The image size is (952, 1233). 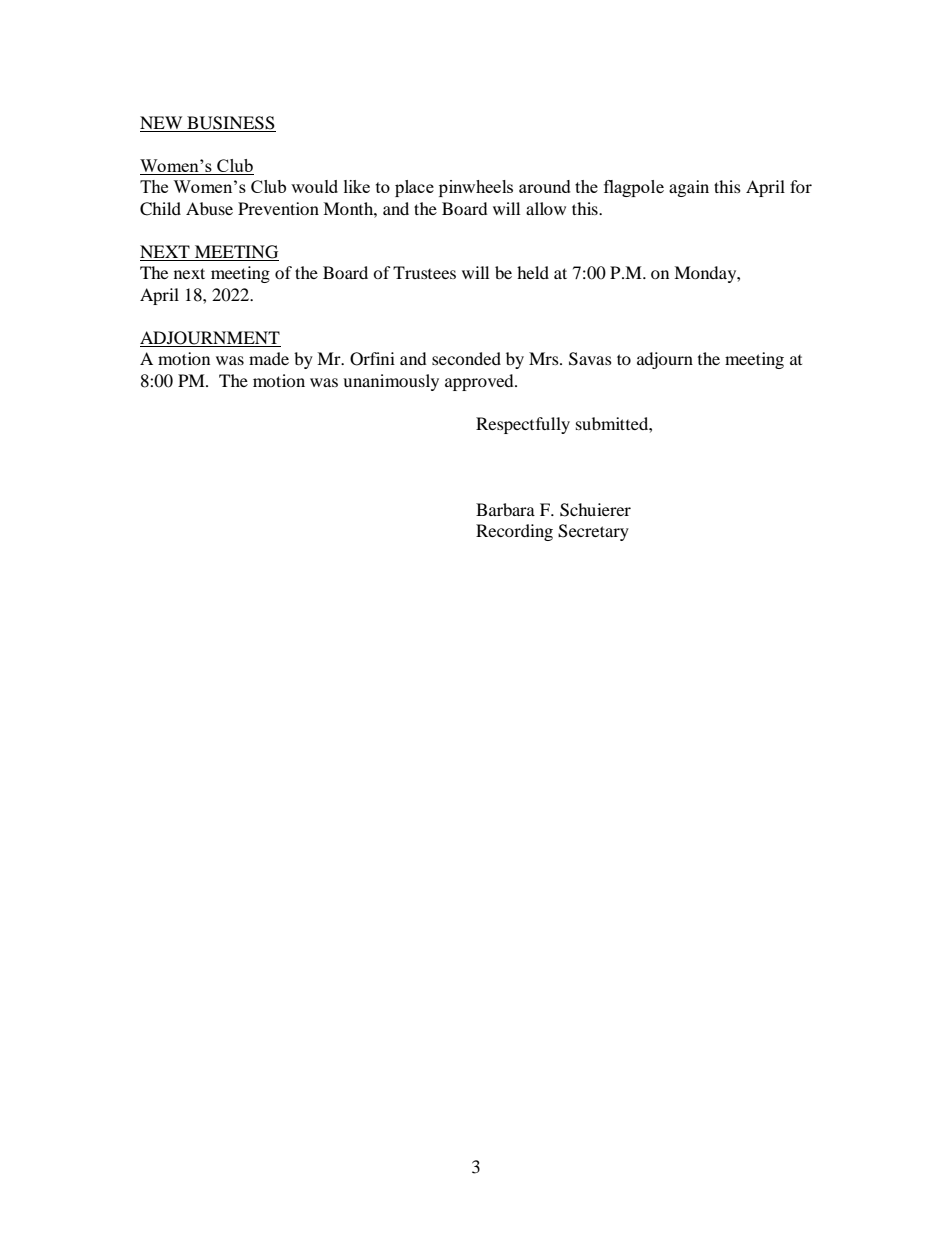 I want to click on Recording, so click(x=514, y=532).
